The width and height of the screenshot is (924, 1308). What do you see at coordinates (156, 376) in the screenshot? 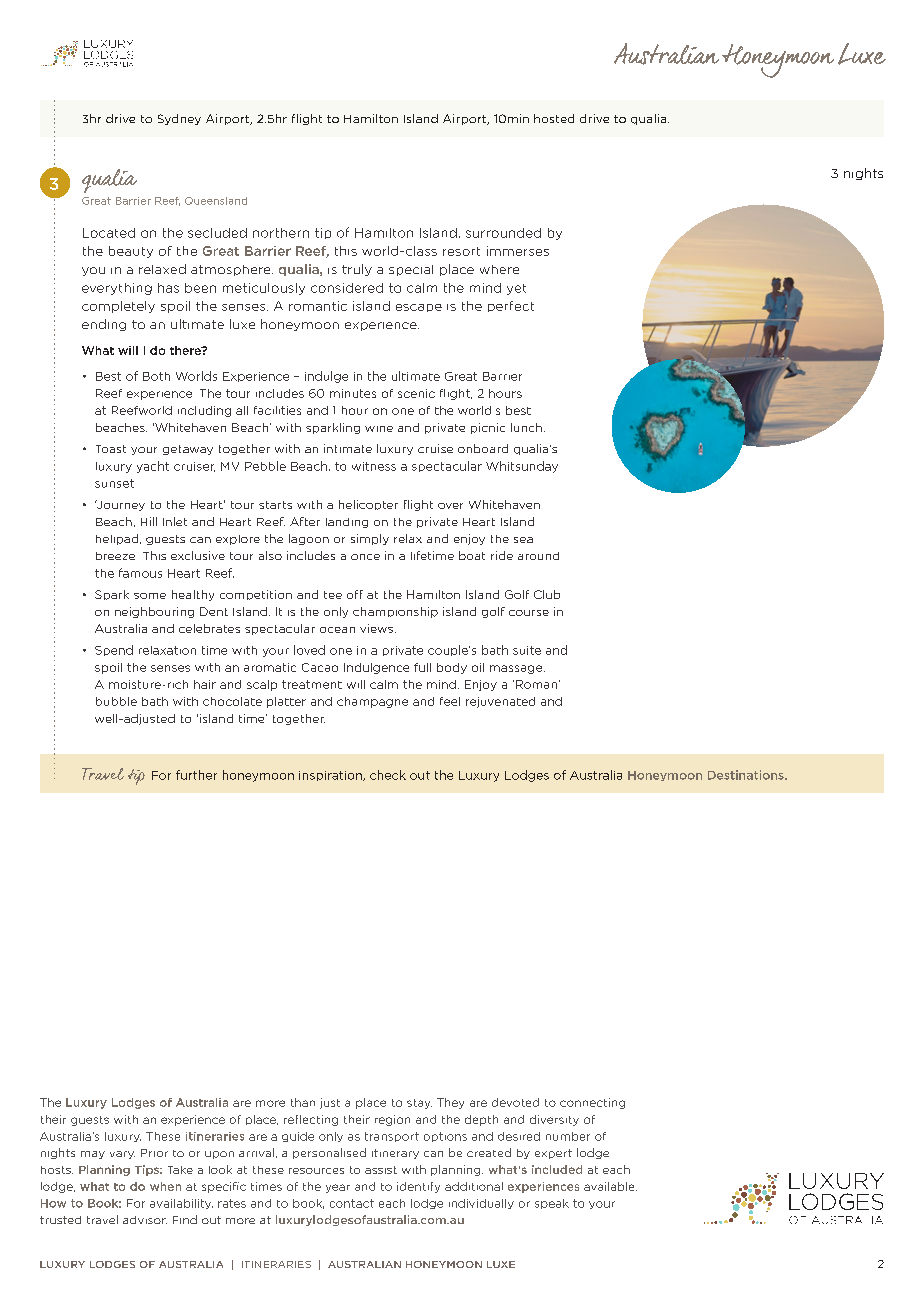
I see `Both` at bounding box center [156, 376].
